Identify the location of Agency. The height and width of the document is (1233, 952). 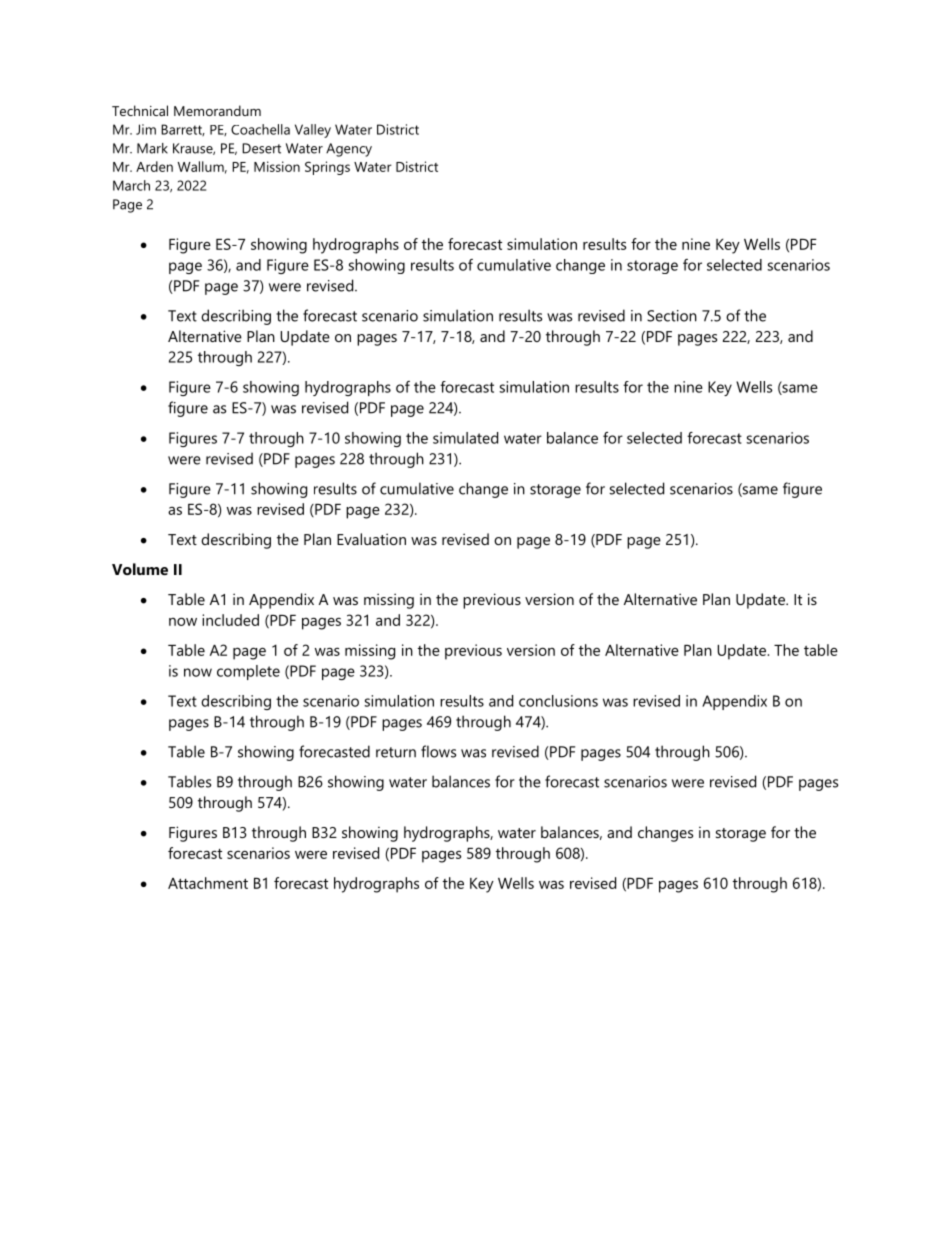
(349, 150).
